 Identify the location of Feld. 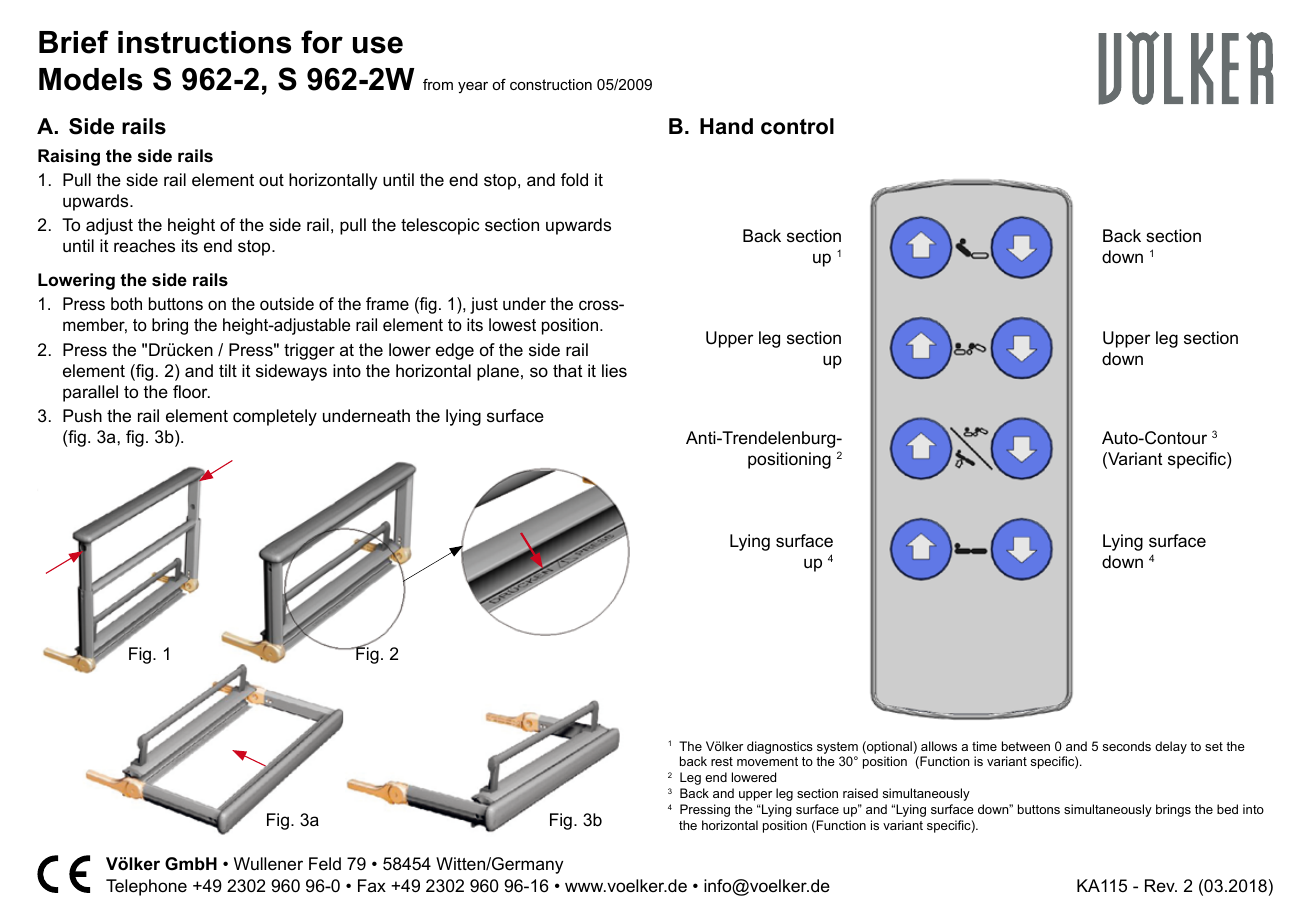
(325, 864).
